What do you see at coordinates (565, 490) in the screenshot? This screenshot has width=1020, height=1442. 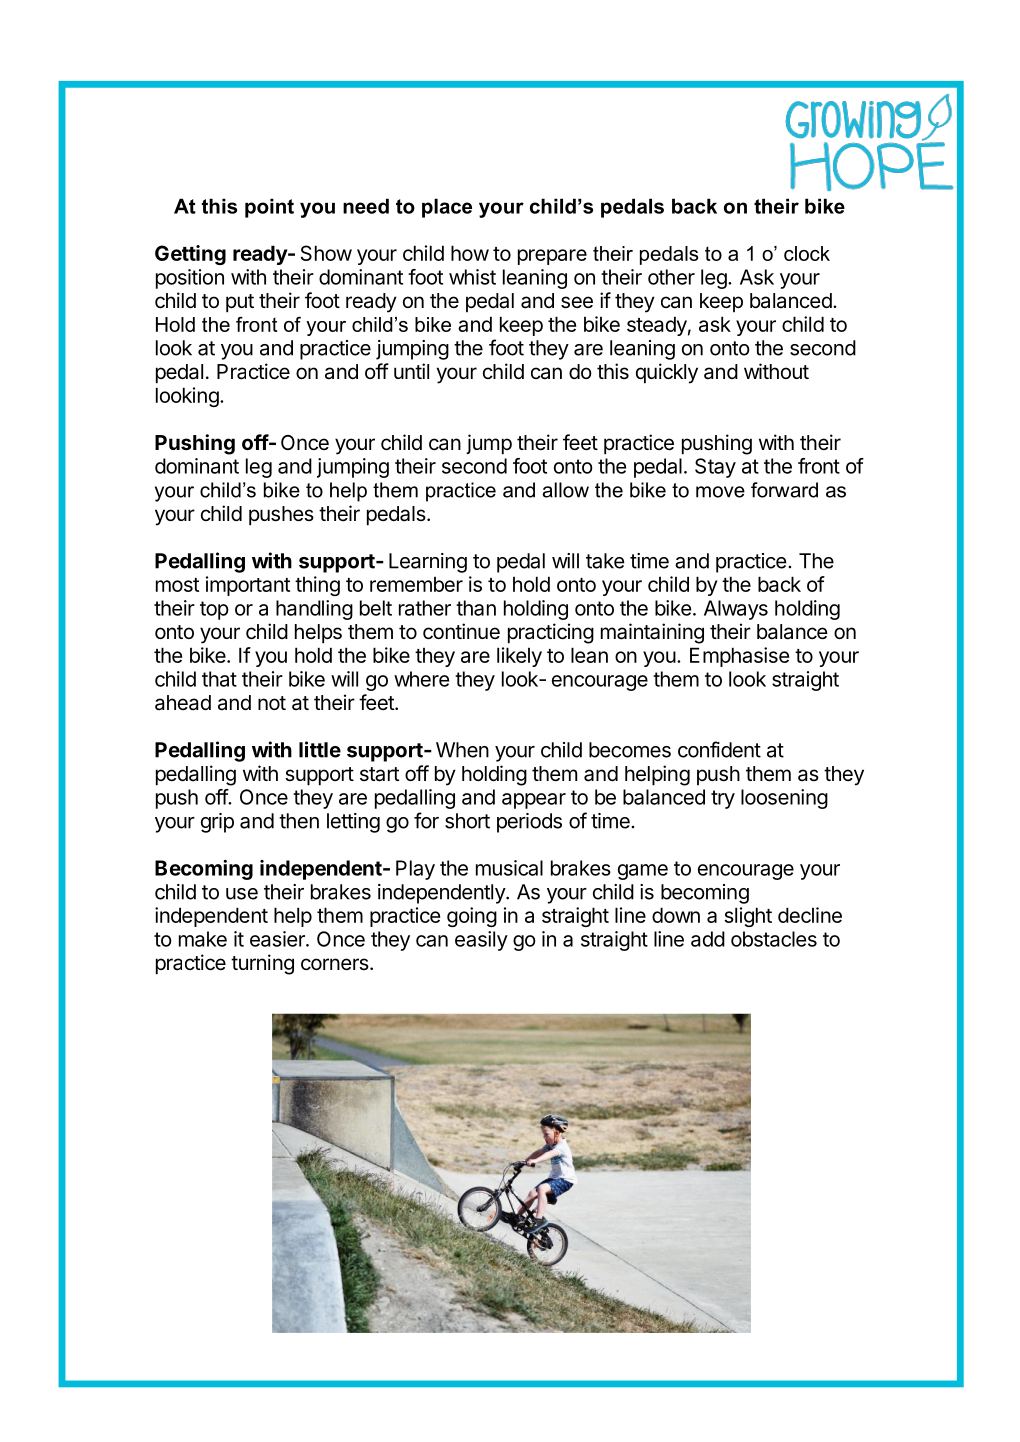 I see `allow` at bounding box center [565, 490].
